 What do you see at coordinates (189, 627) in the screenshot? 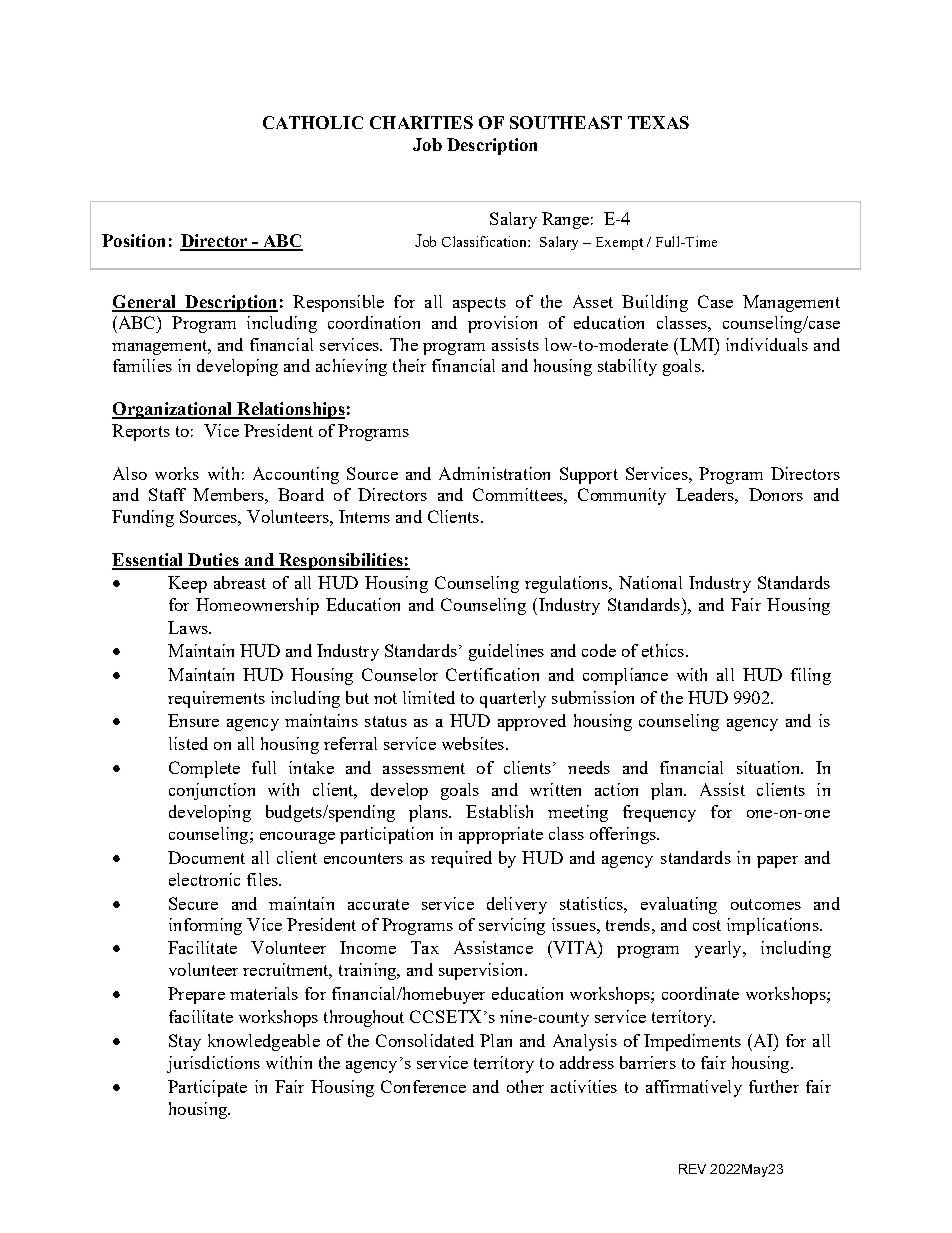
I see `Laws` at bounding box center [189, 627].
